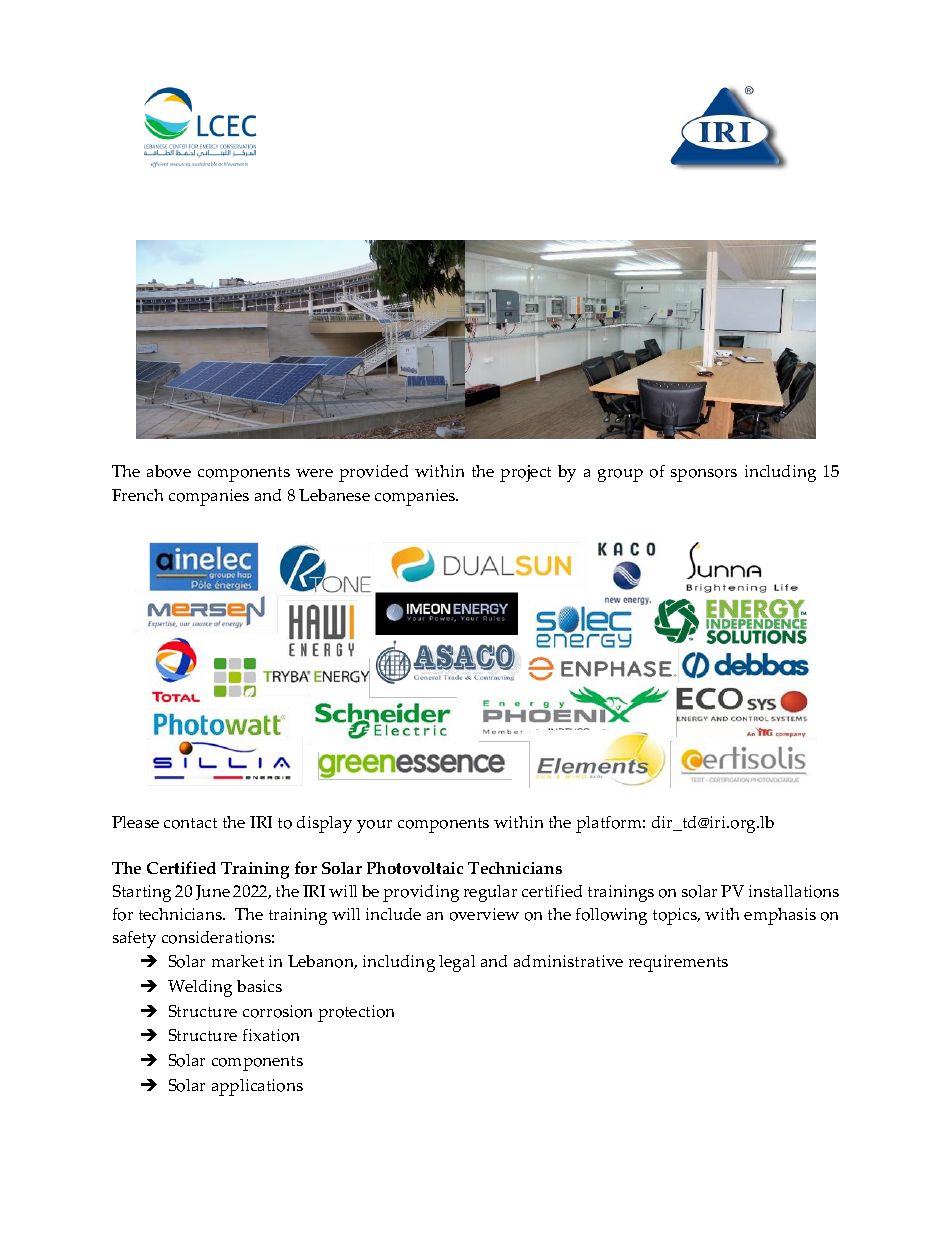  I want to click on above, so click(169, 471).
